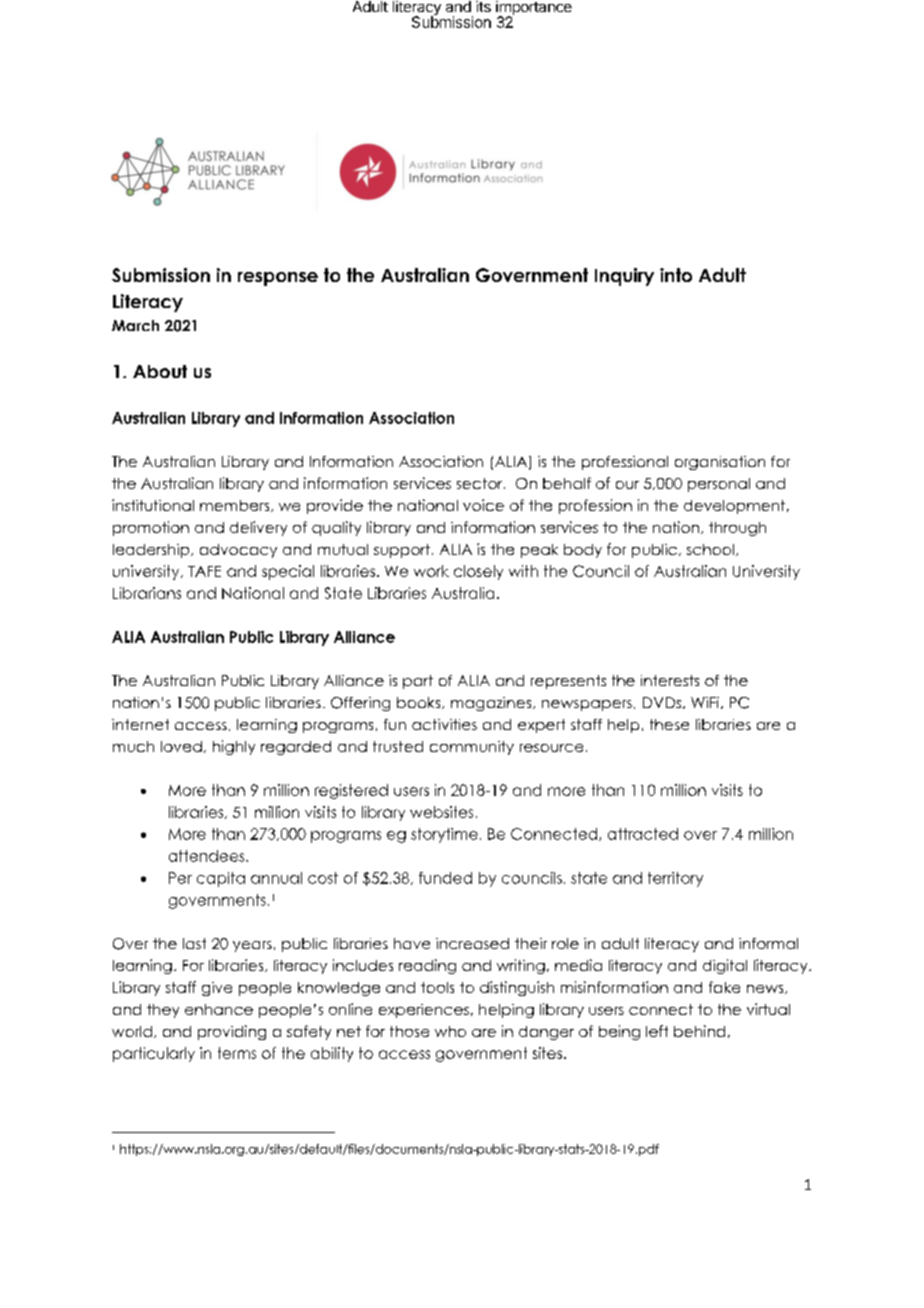 This screenshot has height=1308, width=924. Describe the element at coordinates (670, 680) in the screenshot. I see `interests` at that location.
